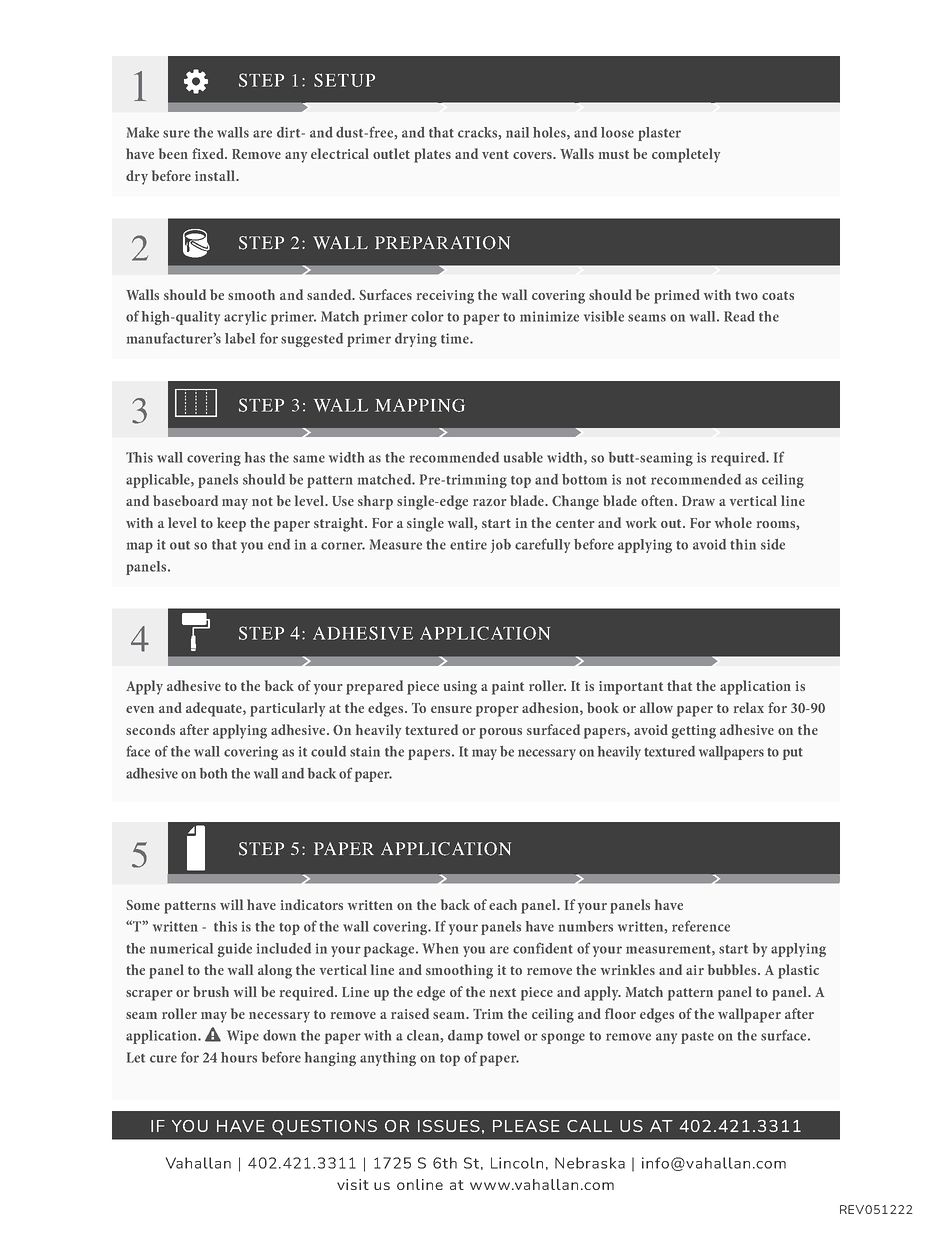 The height and width of the screenshot is (1233, 952). I want to click on relax, so click(749, 707).
